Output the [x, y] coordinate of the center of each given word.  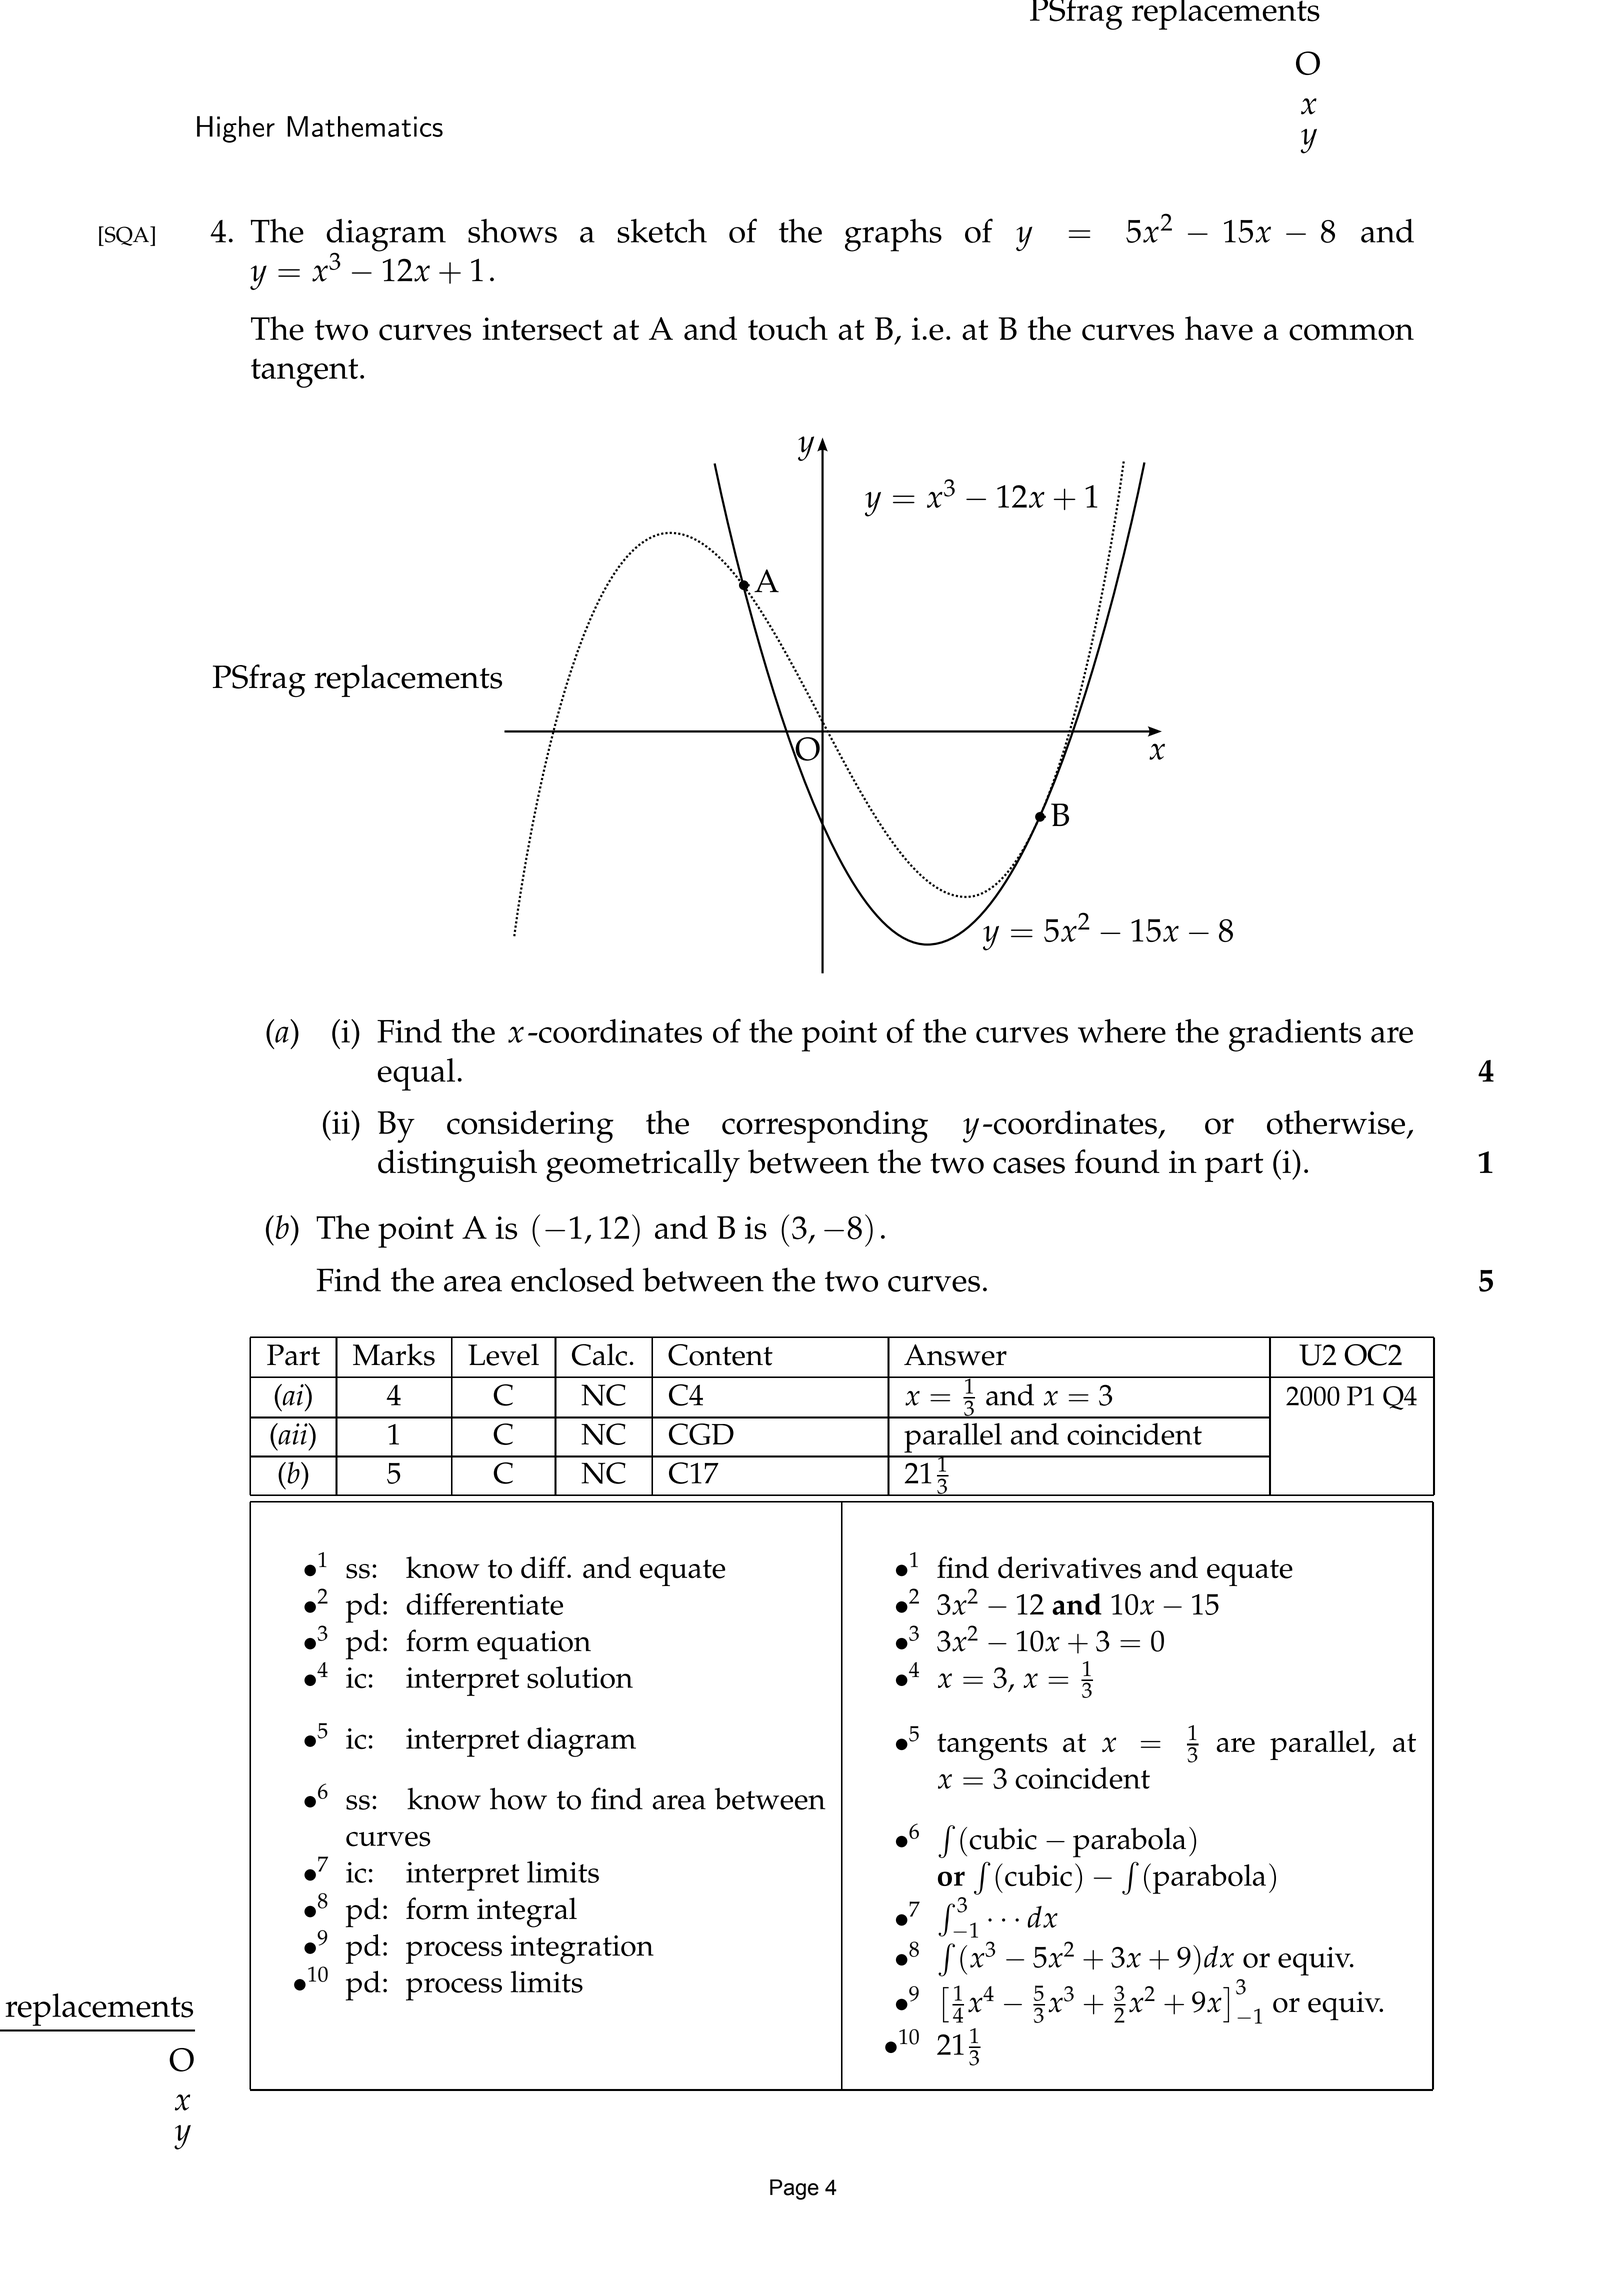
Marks [394, 1354]
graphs [893, 235]
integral [527, 1912]
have [1219, 328]
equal [416, 1074]
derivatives [1069, 1567]
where [1122, 1031]
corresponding [825, 1126]
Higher [236, 129]
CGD [701, 1434]
